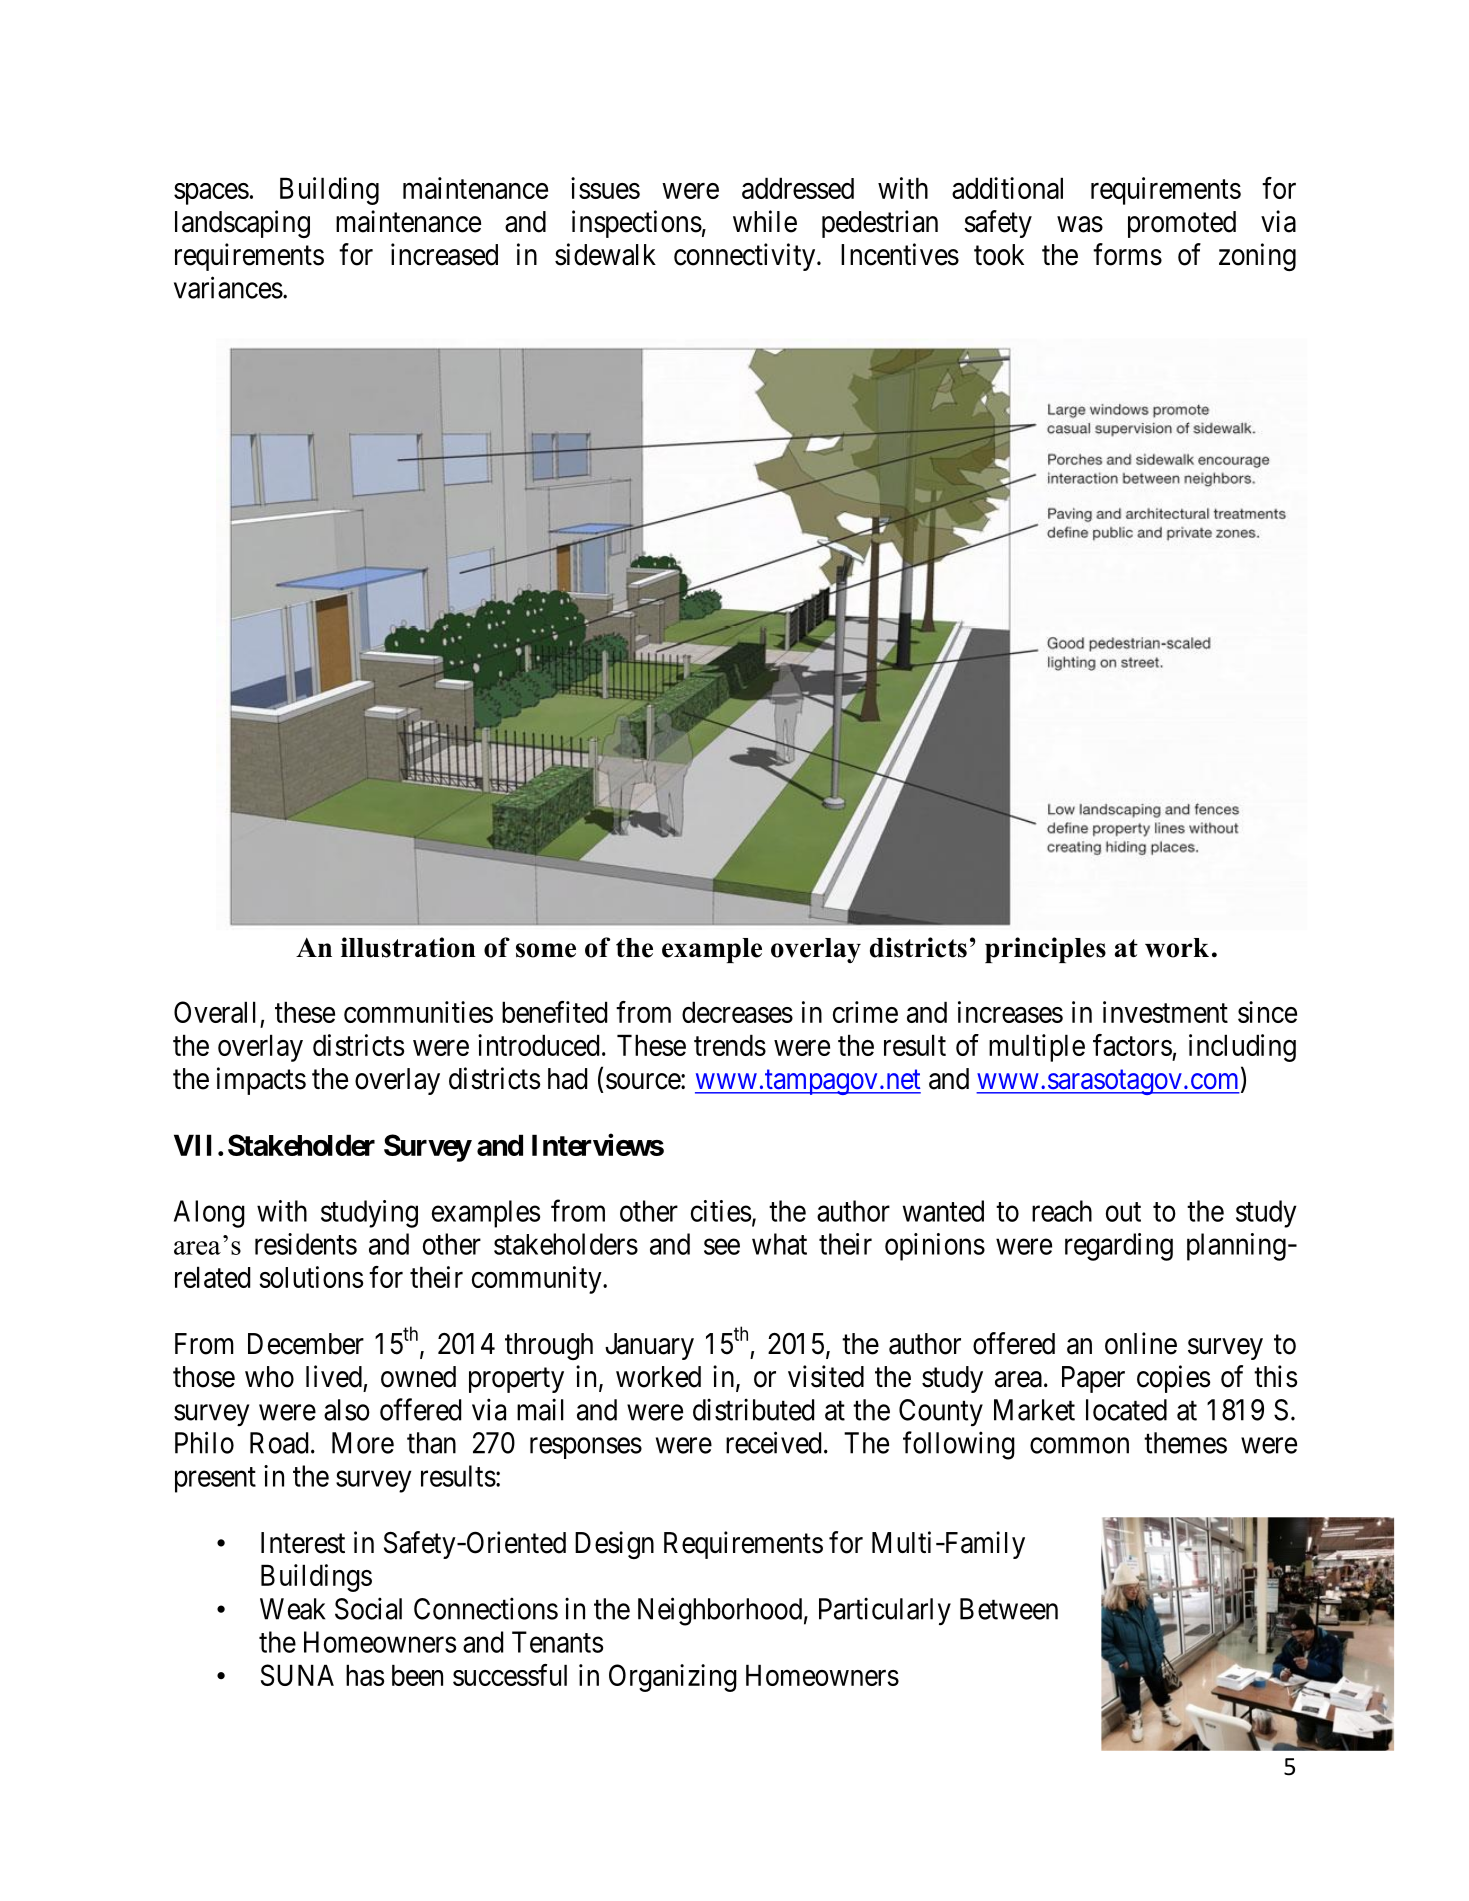 The width and height of the screenshot is (1469, 1901). What do you see at coordinates (1009, 1609) in the screenshot?
I see `Between` at bounding box center [1009, 1609].
